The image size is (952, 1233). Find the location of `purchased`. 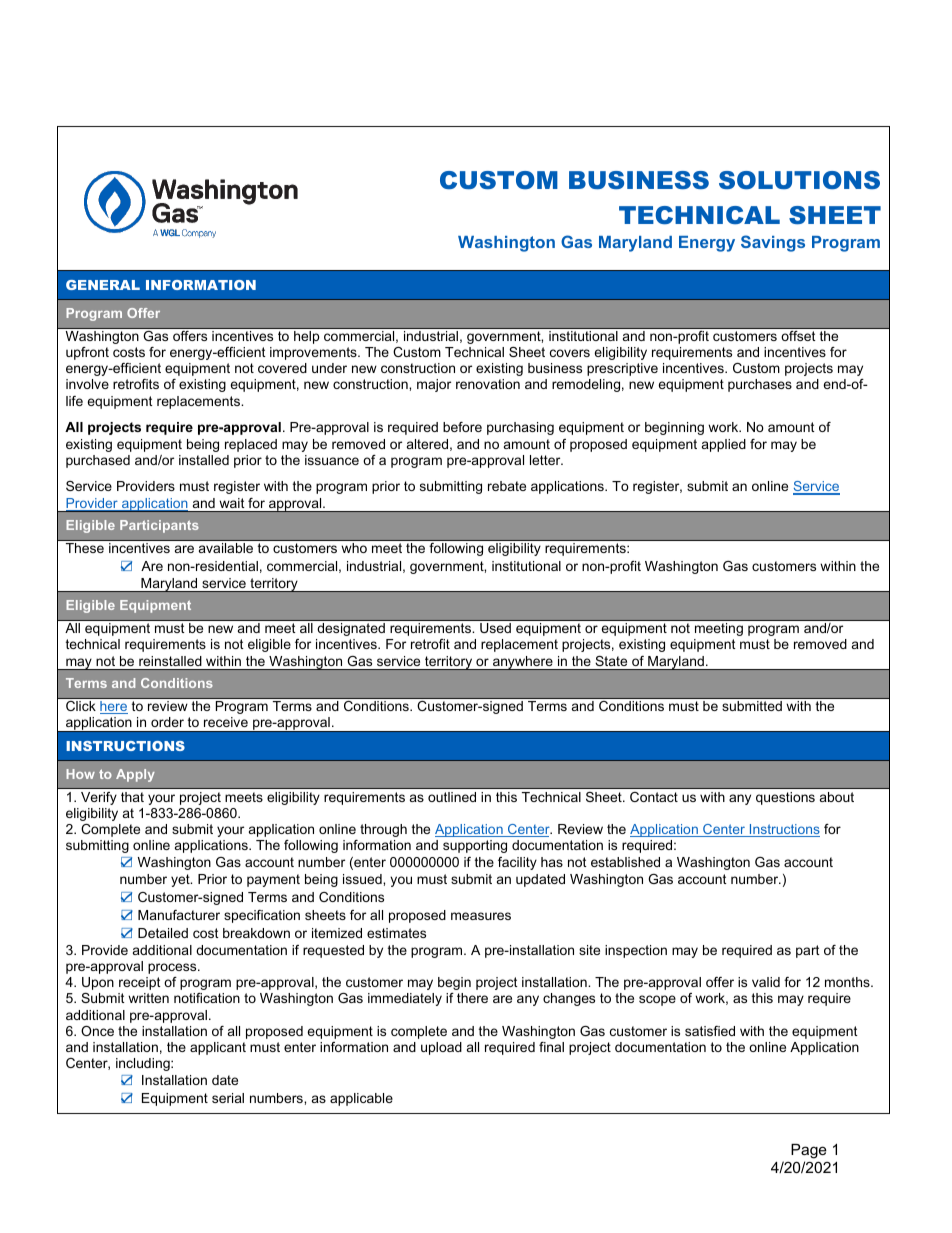

purchased is located at coordinates (98, 461).
